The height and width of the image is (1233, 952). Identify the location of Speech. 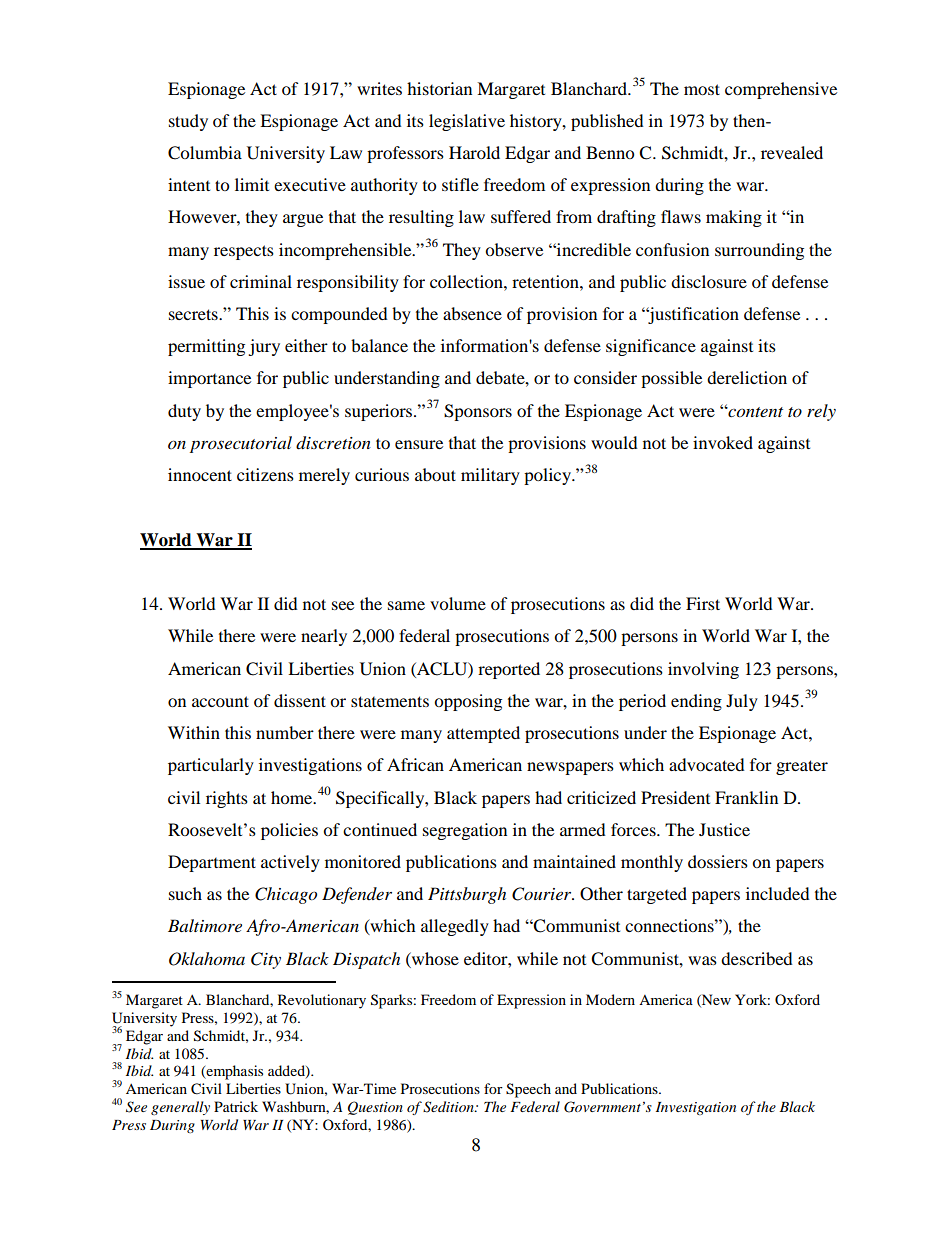
(528, 1090).
